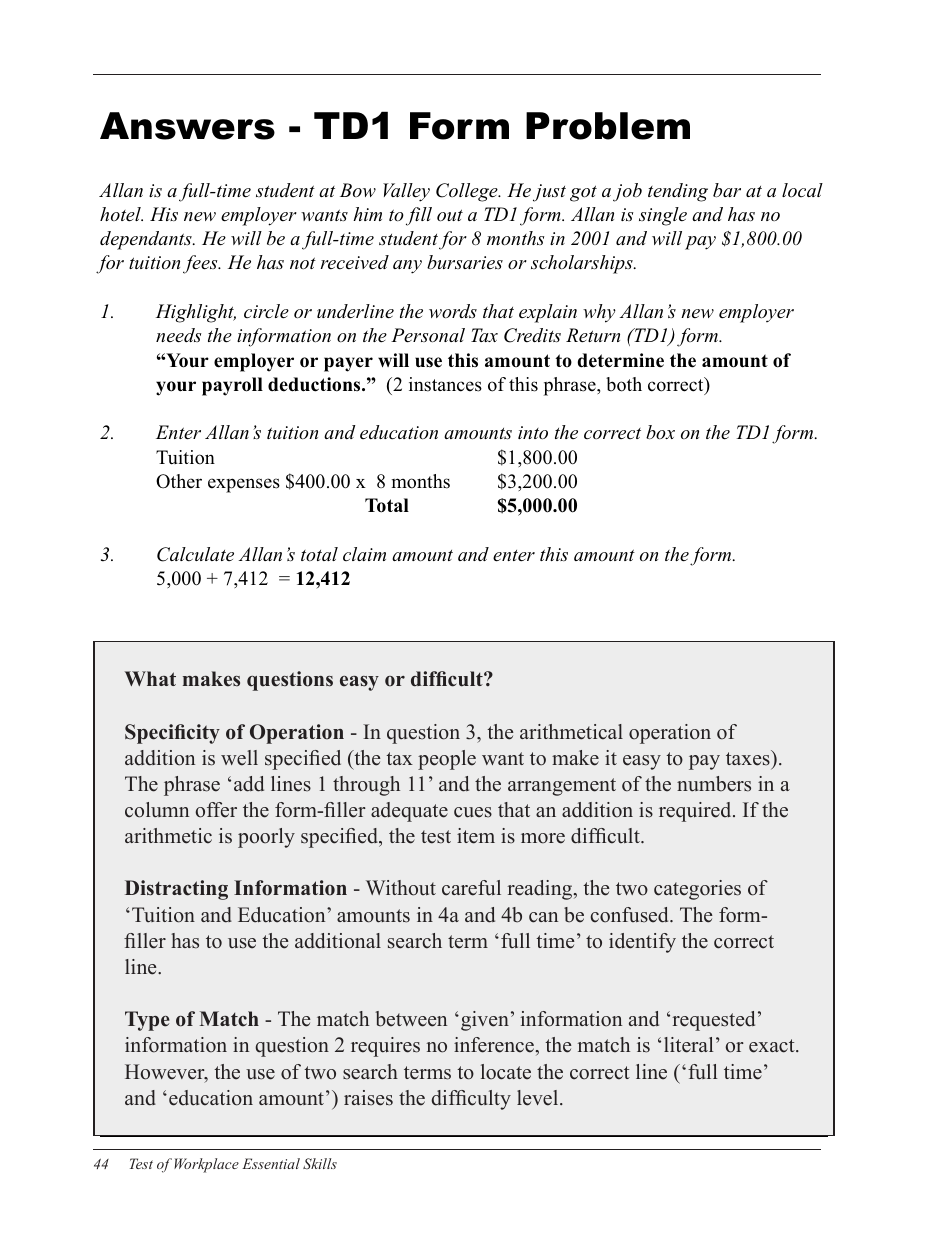 The height and width of the image is (1233, 952). Describe the element at coordinates (468, 192) in the image. I see `College` at that location.
